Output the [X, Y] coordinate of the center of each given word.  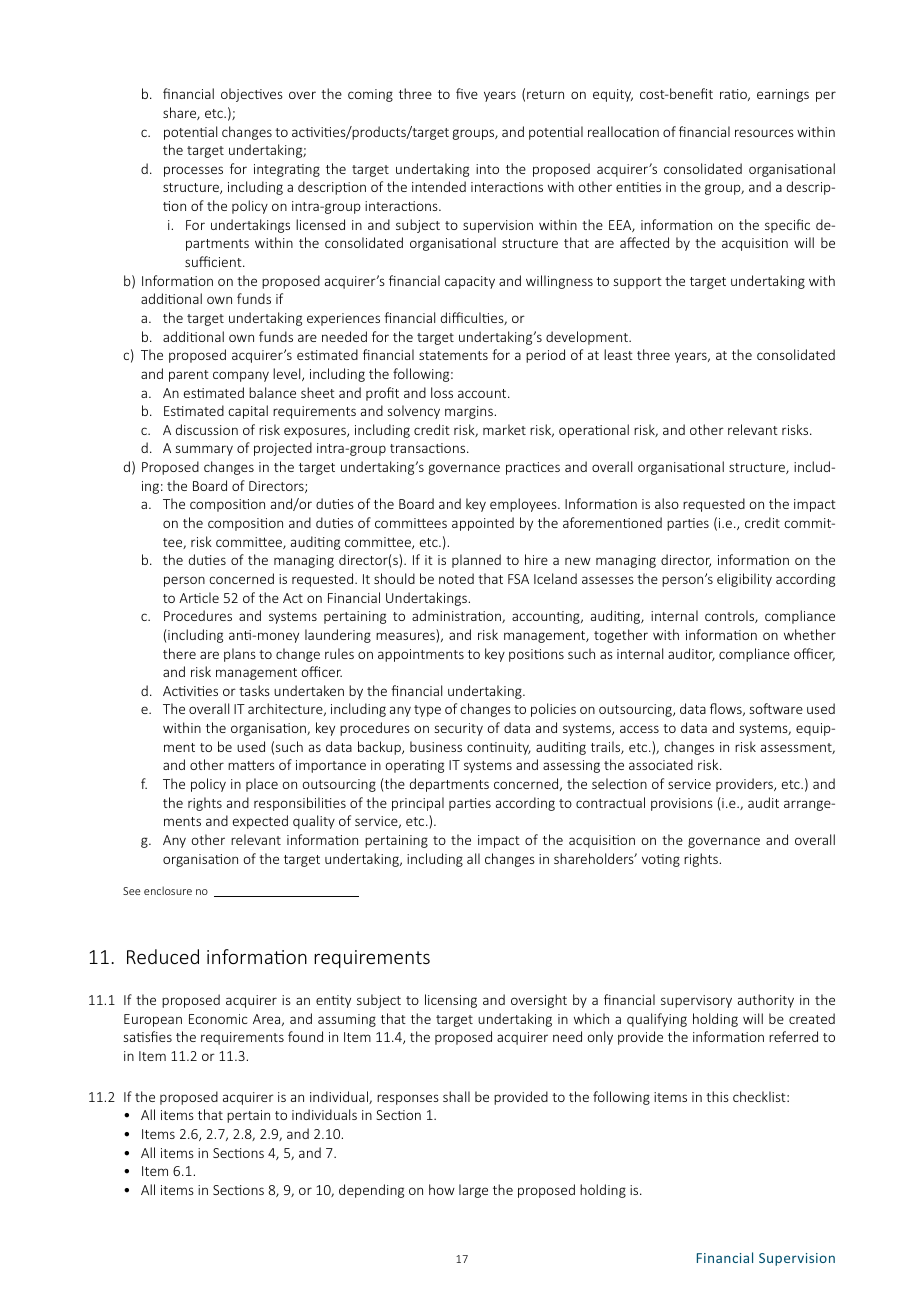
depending [371, 1191]
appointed [483, 524]
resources [764, 133]
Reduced [163, 956]
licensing [451, 1001]
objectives [252, 95]
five [467, 93]
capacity [470, 282]
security [459, 729]
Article [199, 597]
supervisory [696, 1001]
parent [189, 376]
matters [251, 765]
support [638, 283]
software [776, 708]
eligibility [744, 580]
